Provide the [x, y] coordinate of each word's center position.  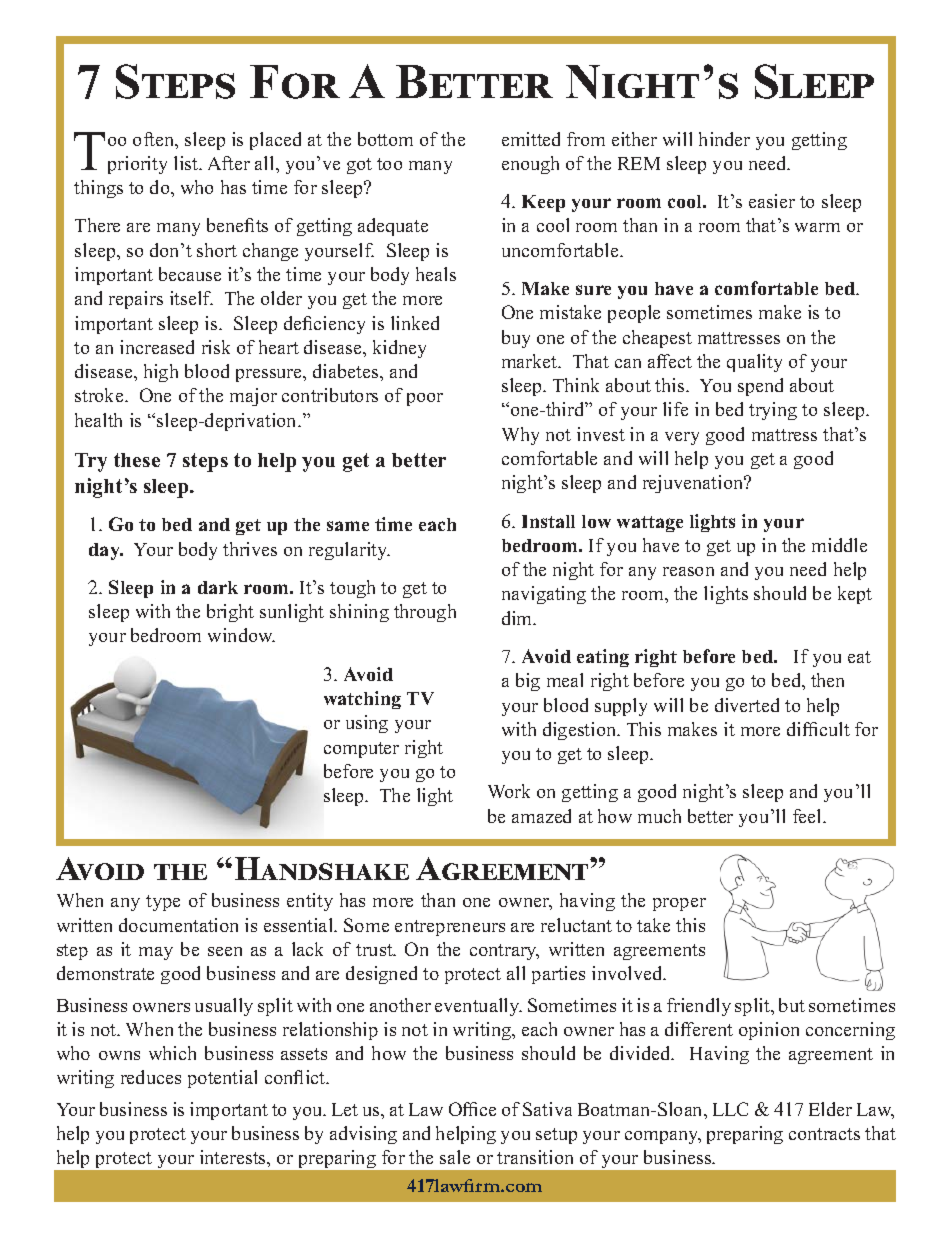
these [137, 460]
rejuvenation [694, 484]
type [163, 903]
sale [455, 1157]
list [187, 163]
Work [509, 791]
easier [772, 201]
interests [234, 1157]
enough [530, 165]
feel [809, 816]
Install [548, 521]
